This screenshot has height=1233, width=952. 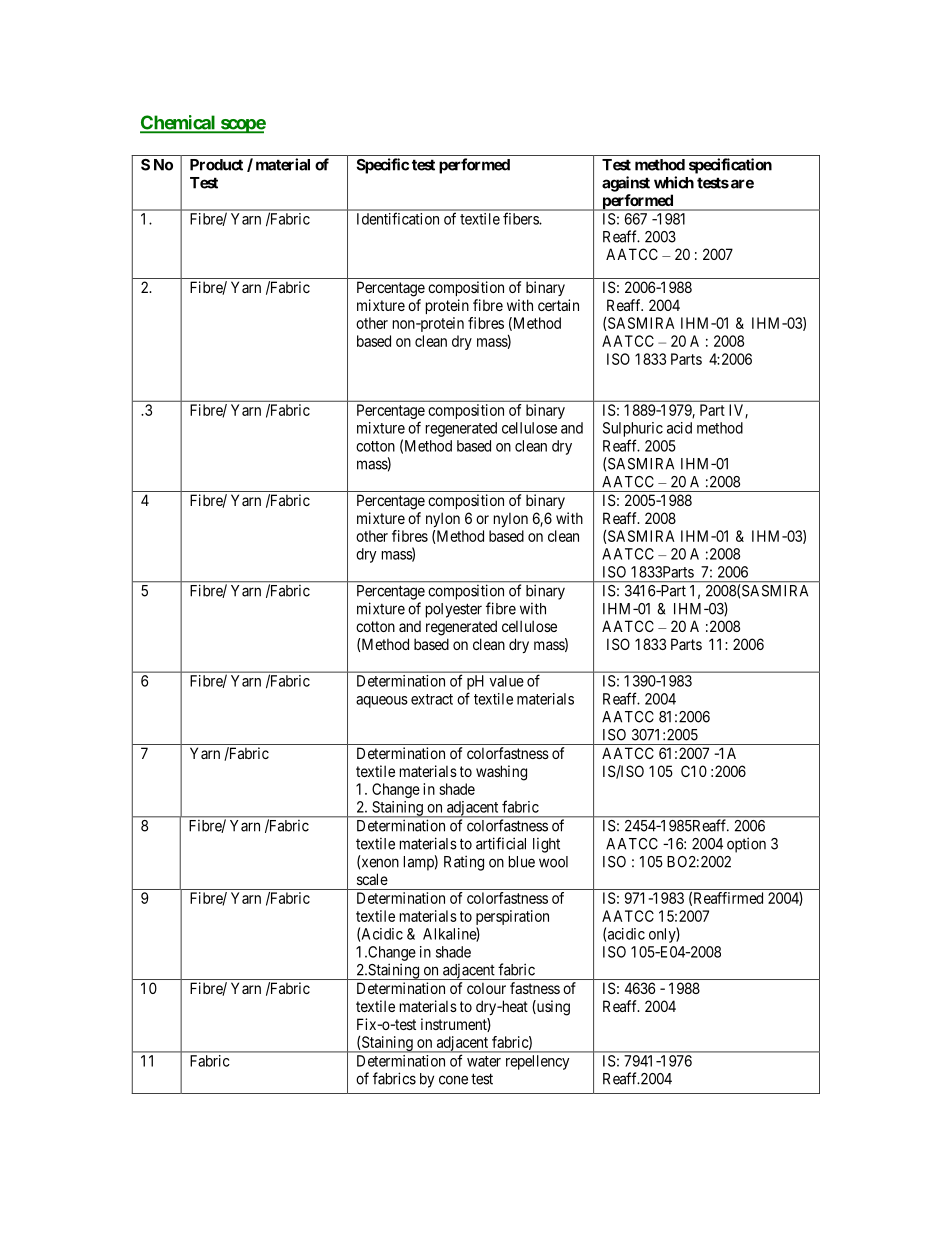 I want to click on water, so click(x=484, y=1061).
